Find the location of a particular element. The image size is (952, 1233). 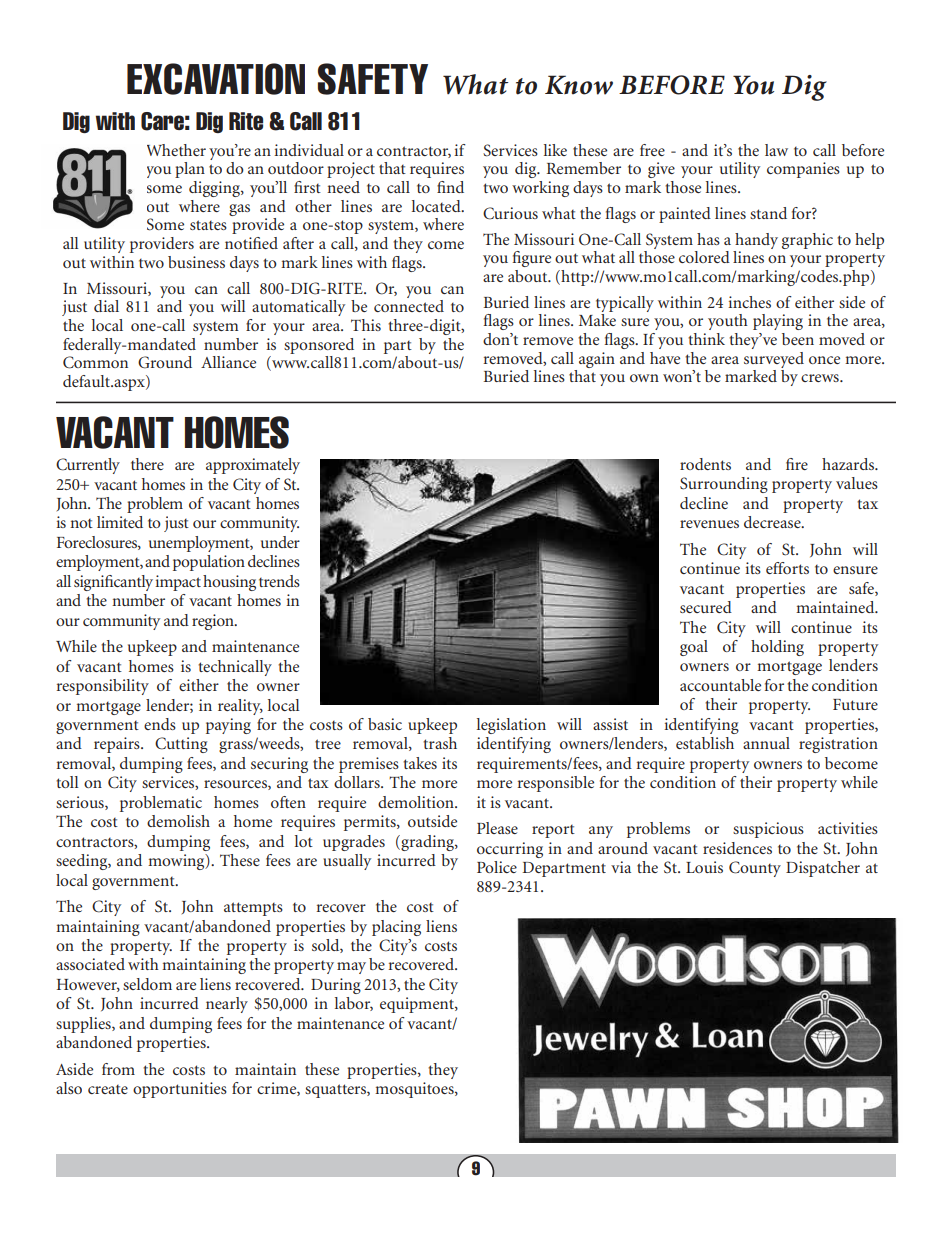

Ground is located at coordinates (165, 362).
